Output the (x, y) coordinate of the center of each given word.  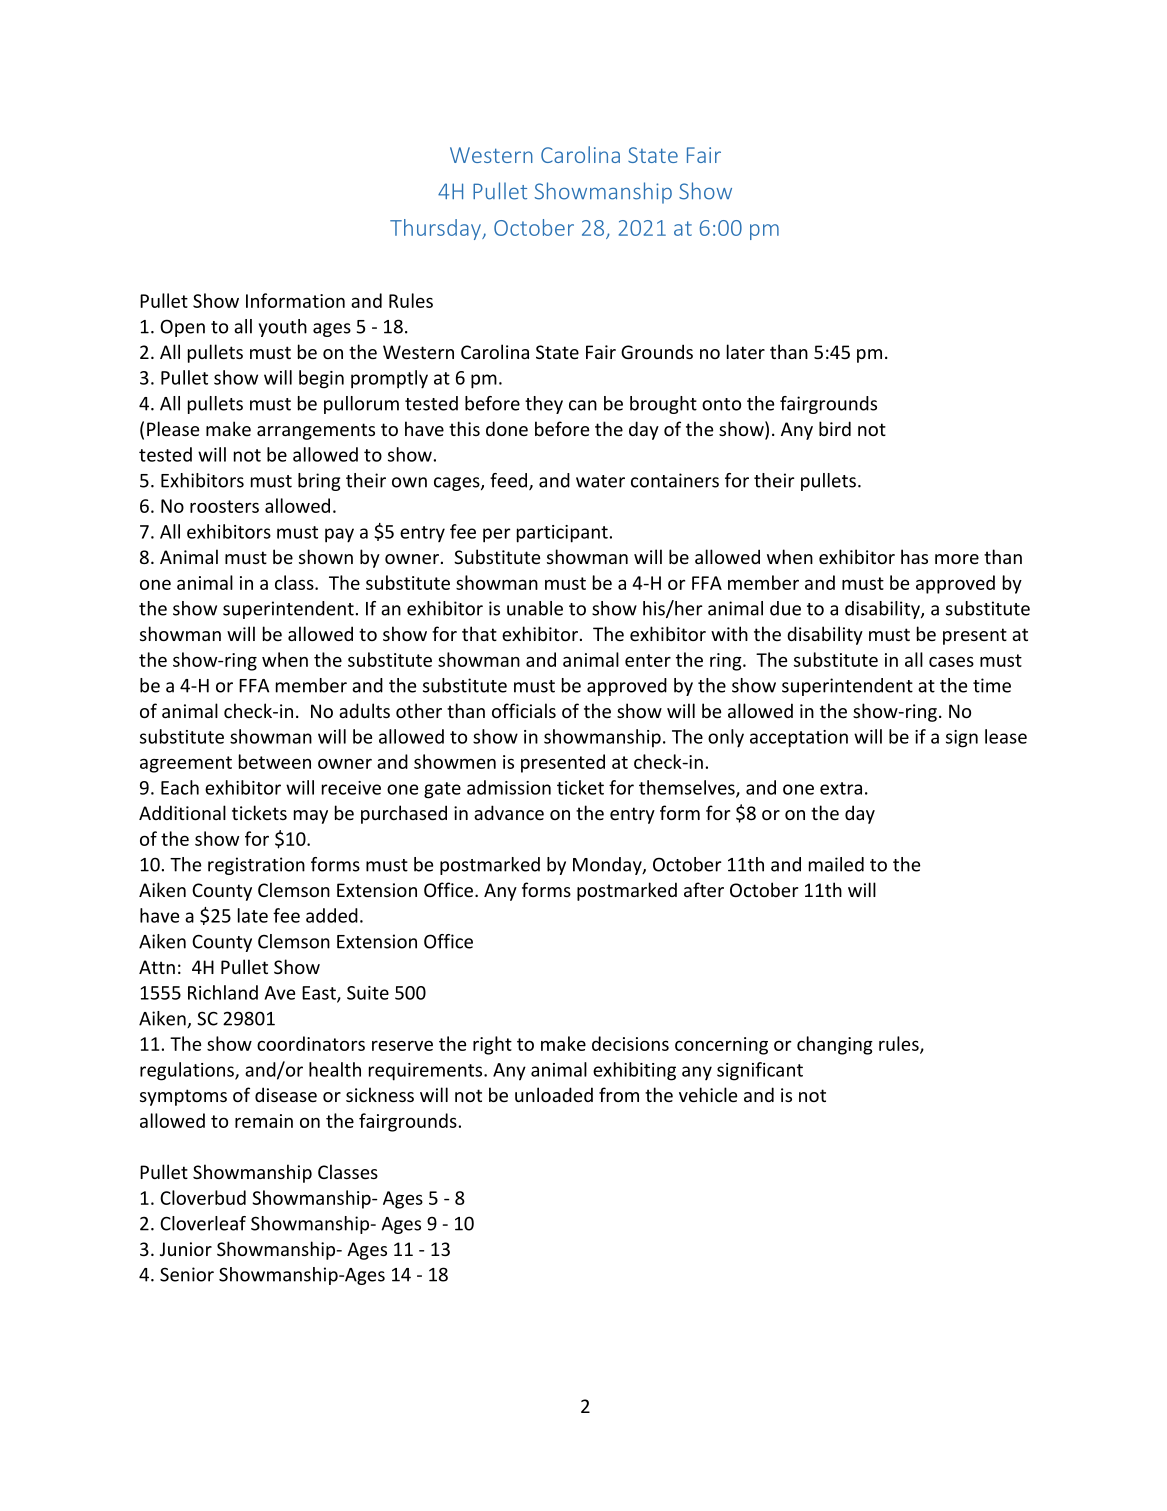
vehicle (708, 1094)
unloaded (554, 1094)
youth (283, 328)
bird (835, 428)
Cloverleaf (203, 1223)
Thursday (436, 229)
